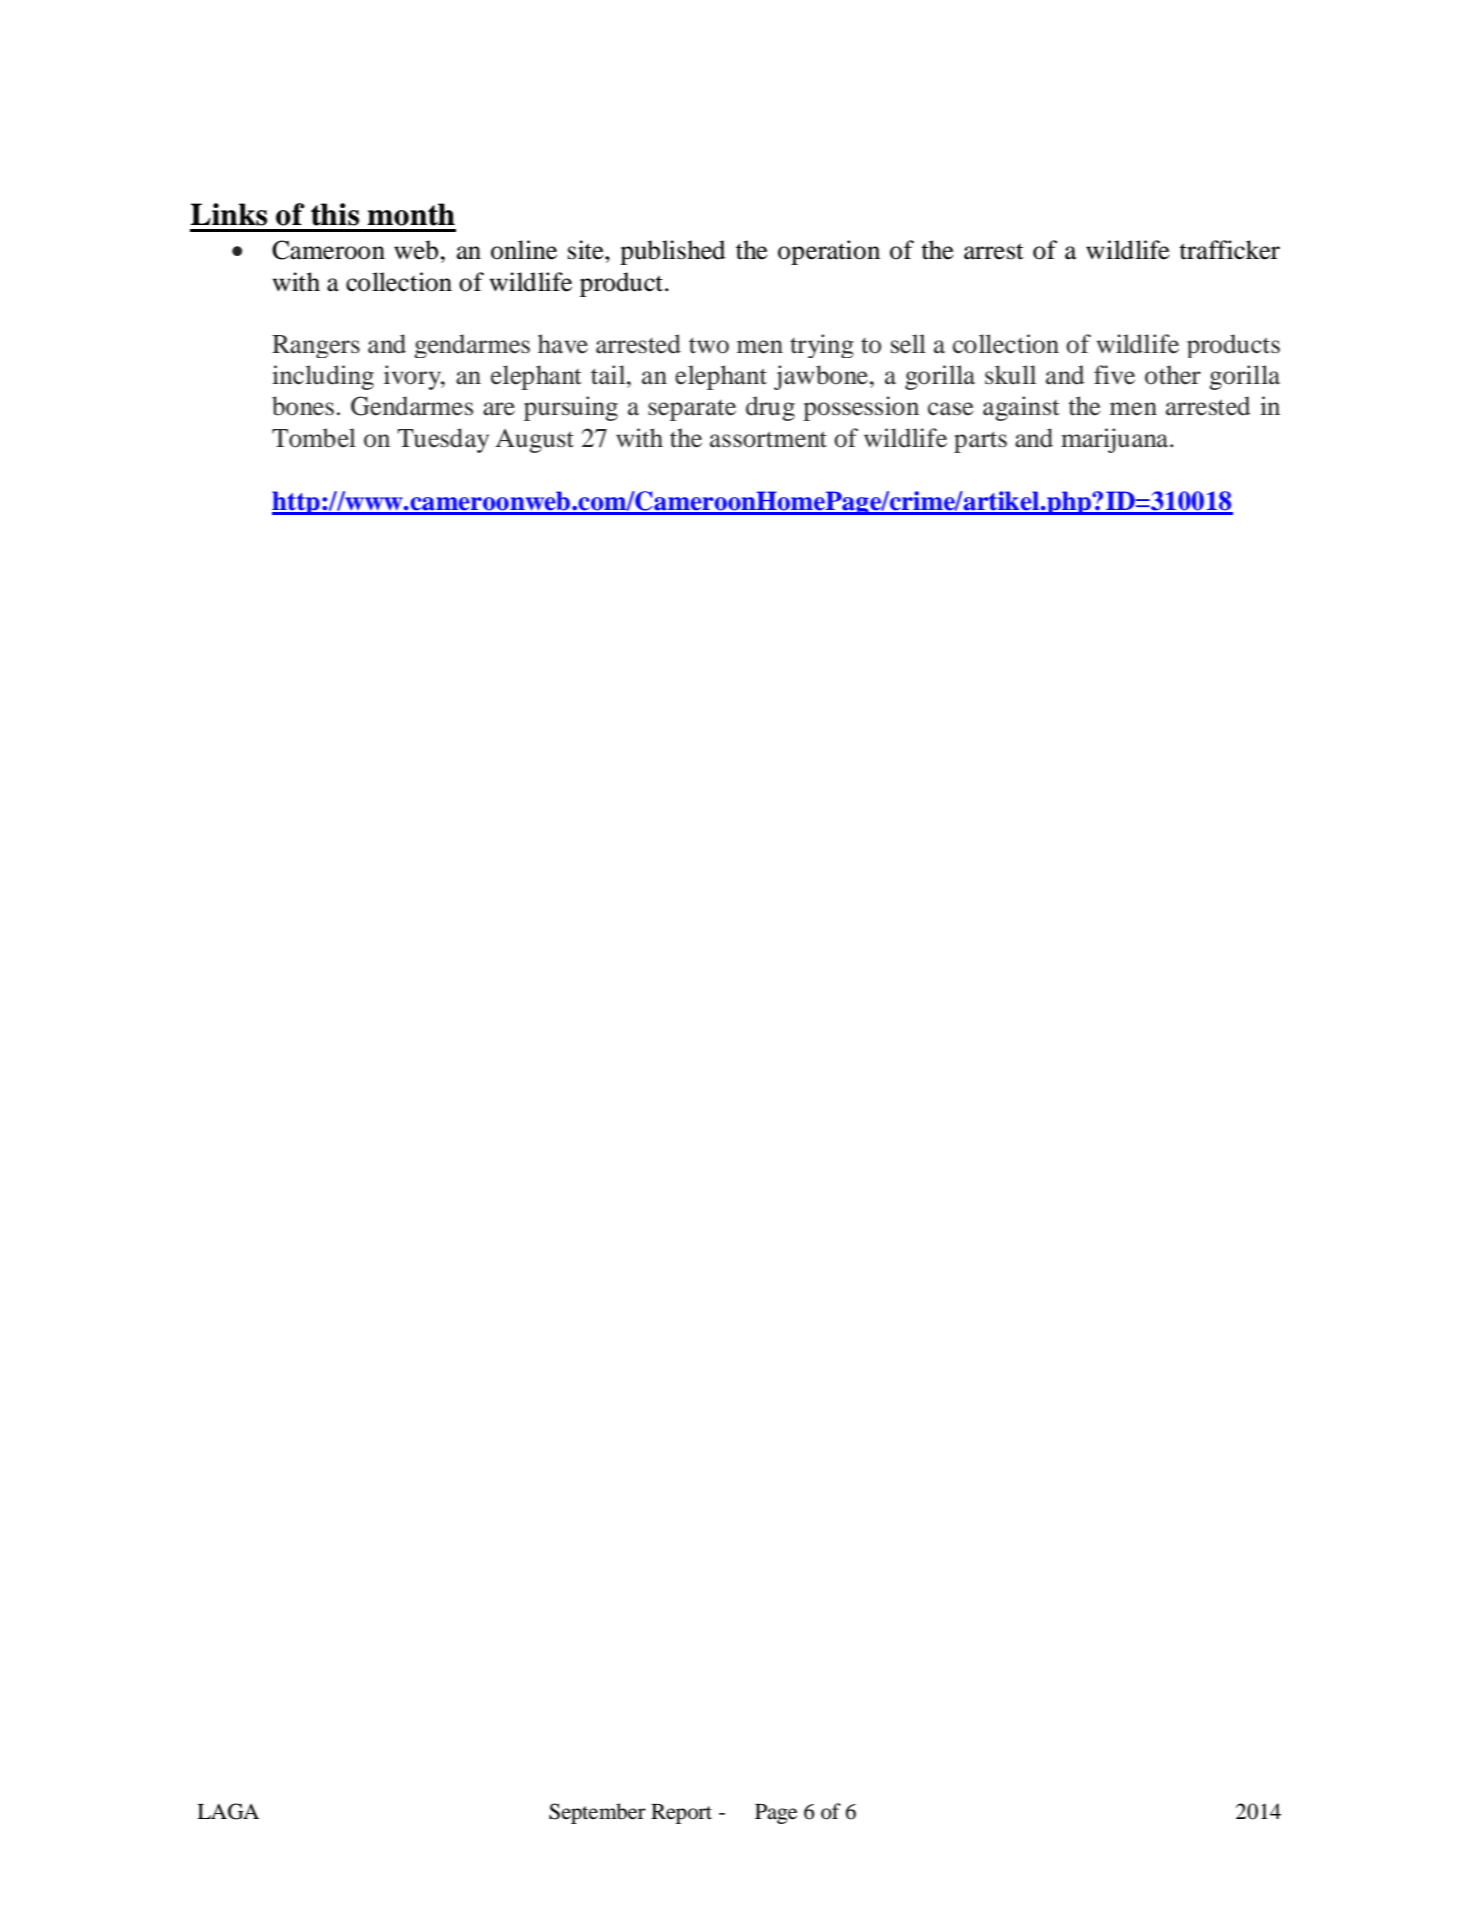  What do you see at coordinates (499, 409) in the document?
I see `are` at bounding box center [499, 409].
